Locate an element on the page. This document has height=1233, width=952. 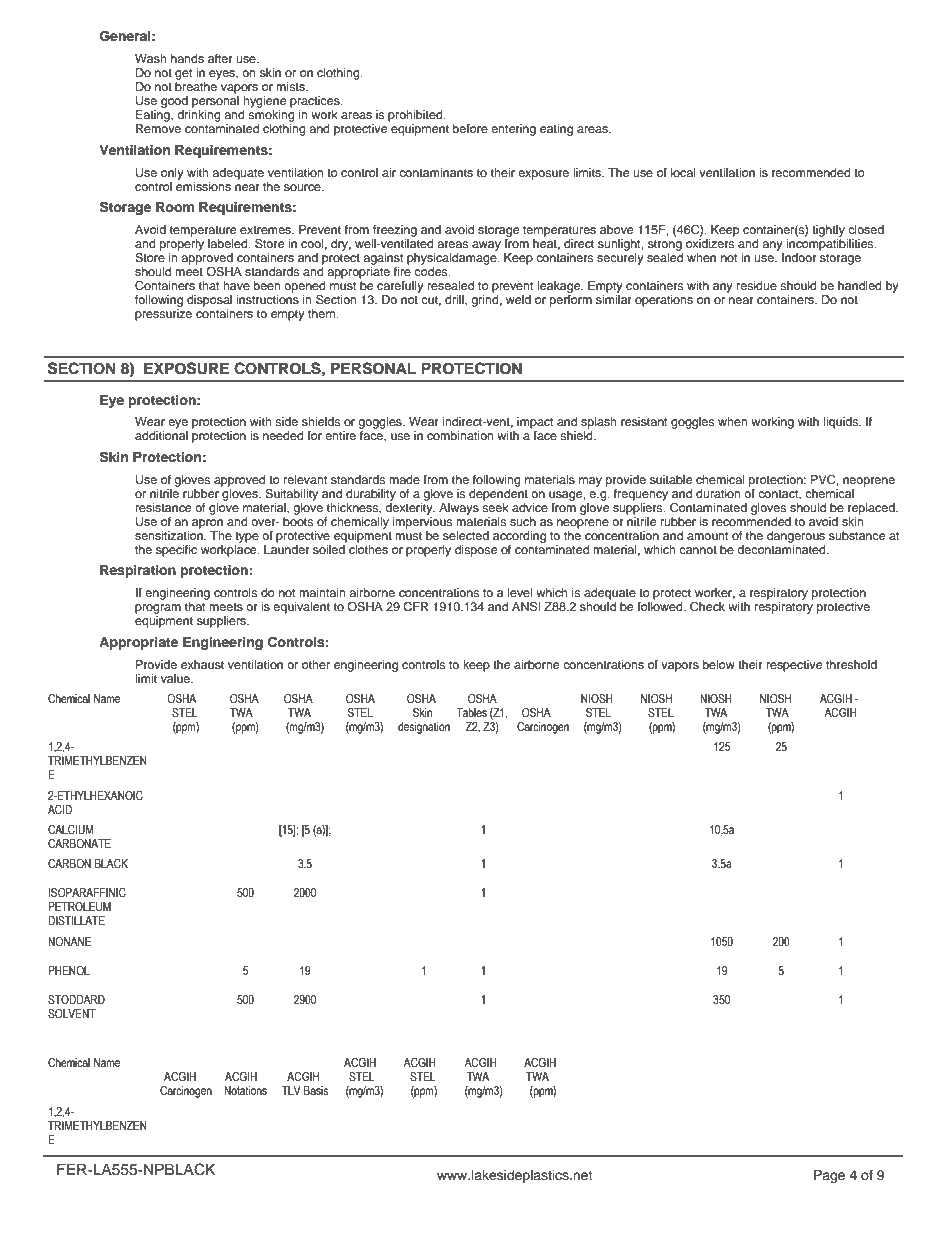
respective is located at coordinates (794, 666).
